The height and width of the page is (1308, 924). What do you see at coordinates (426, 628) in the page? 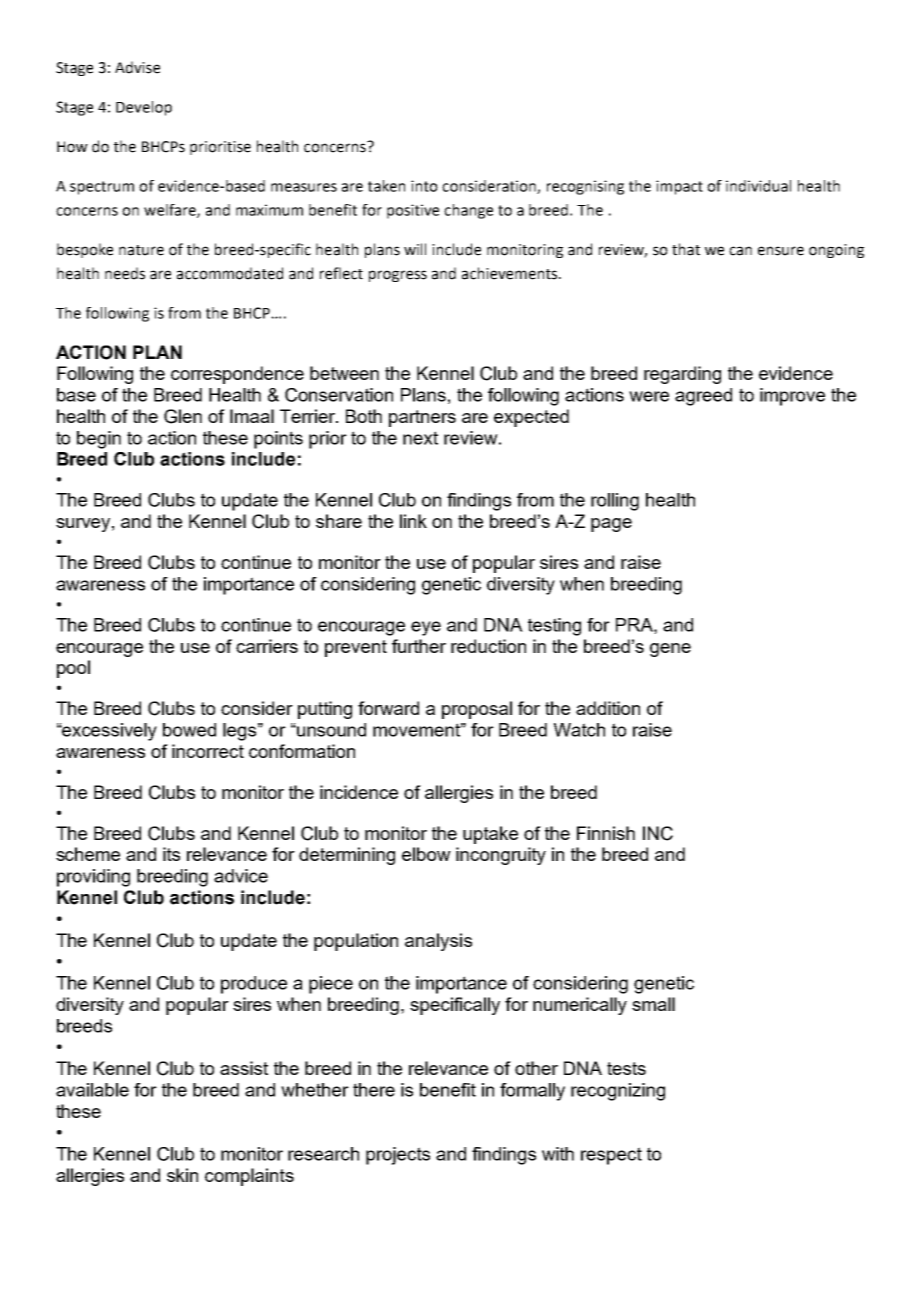
I see `eye` at bounding box center [426, 628].
